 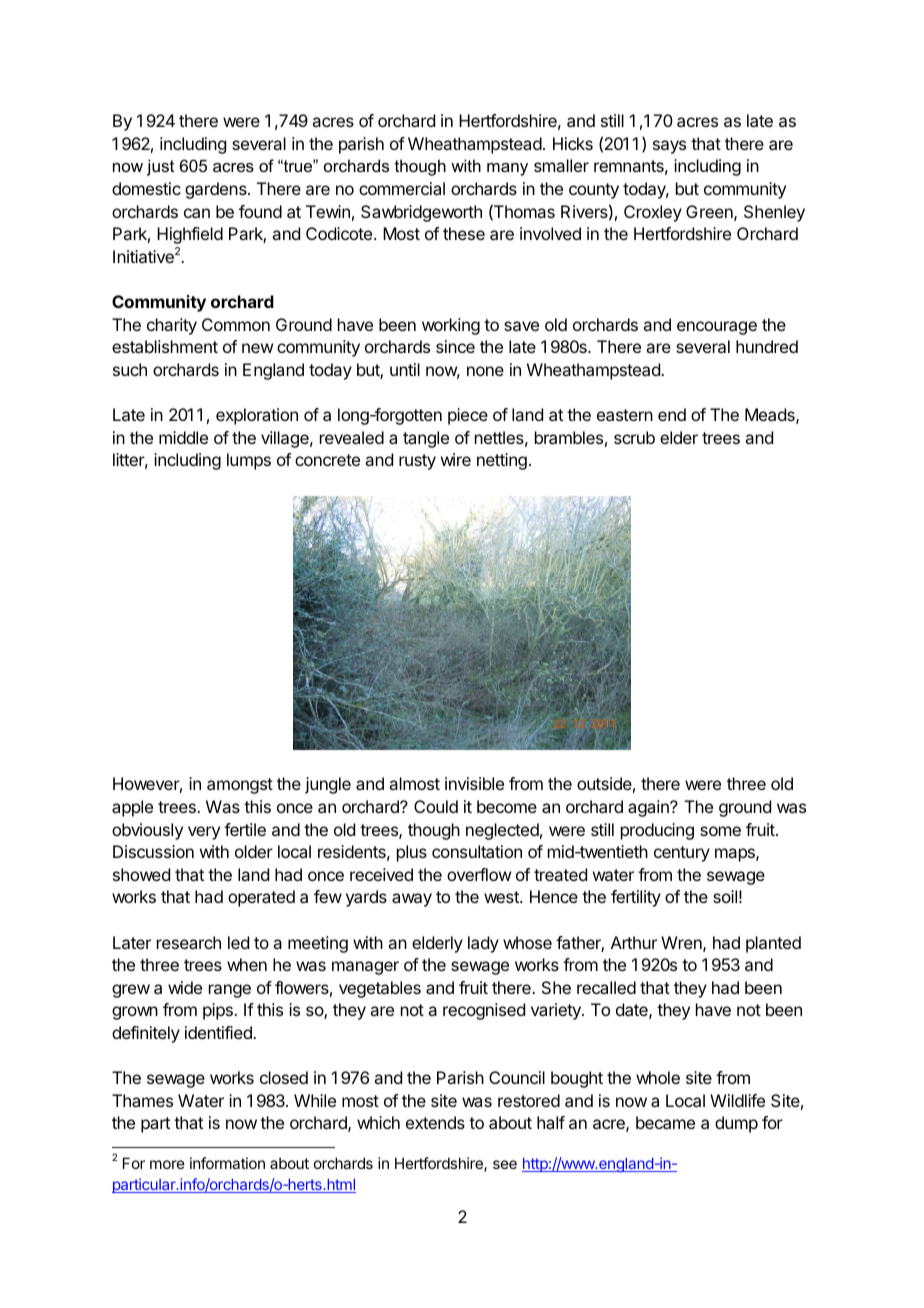 I want to click on amongst, so click(x=240, y=786).
